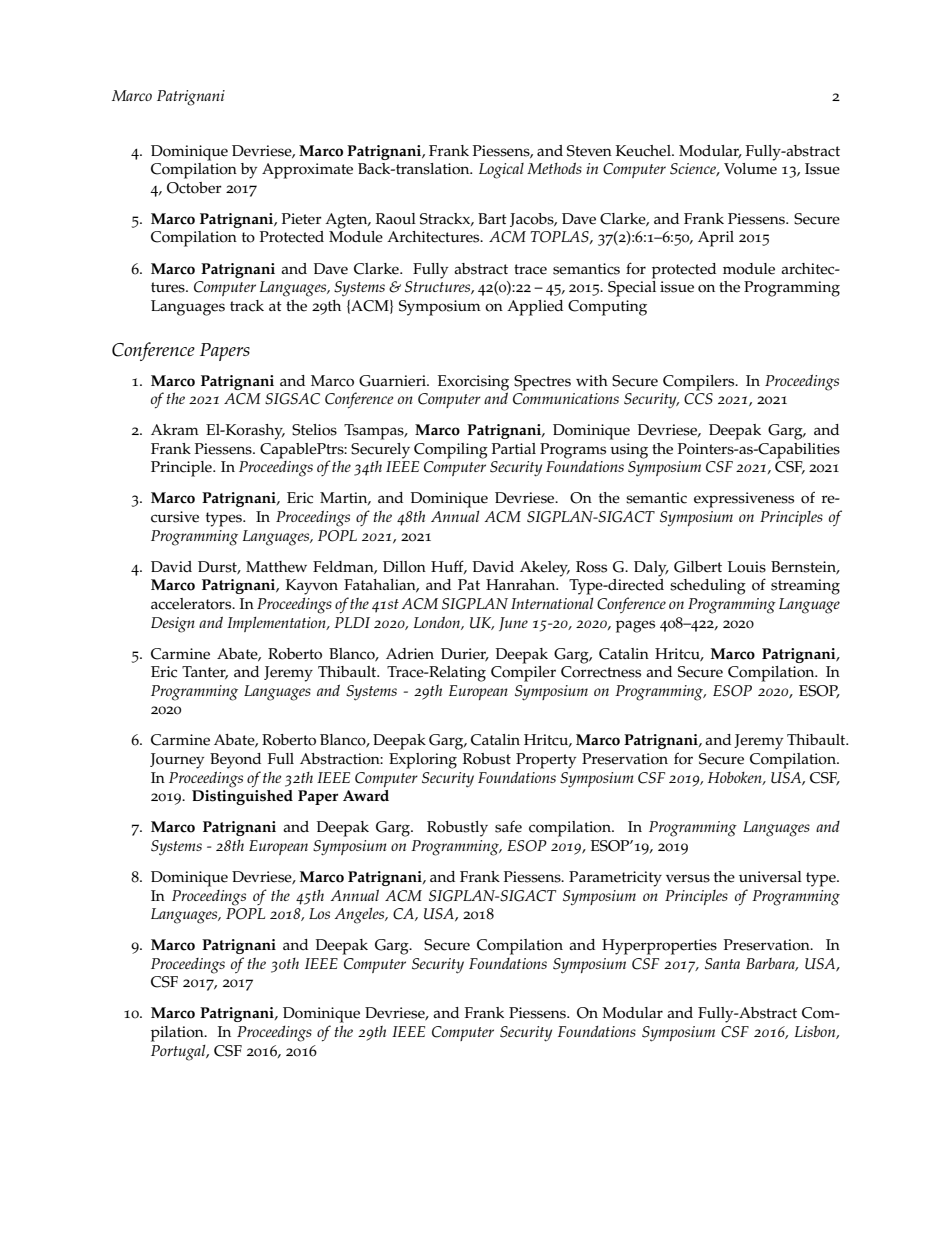  What do you see at coordinates (501, 171) in the document?
I see `Logical` at bounding box center [501, 171].
